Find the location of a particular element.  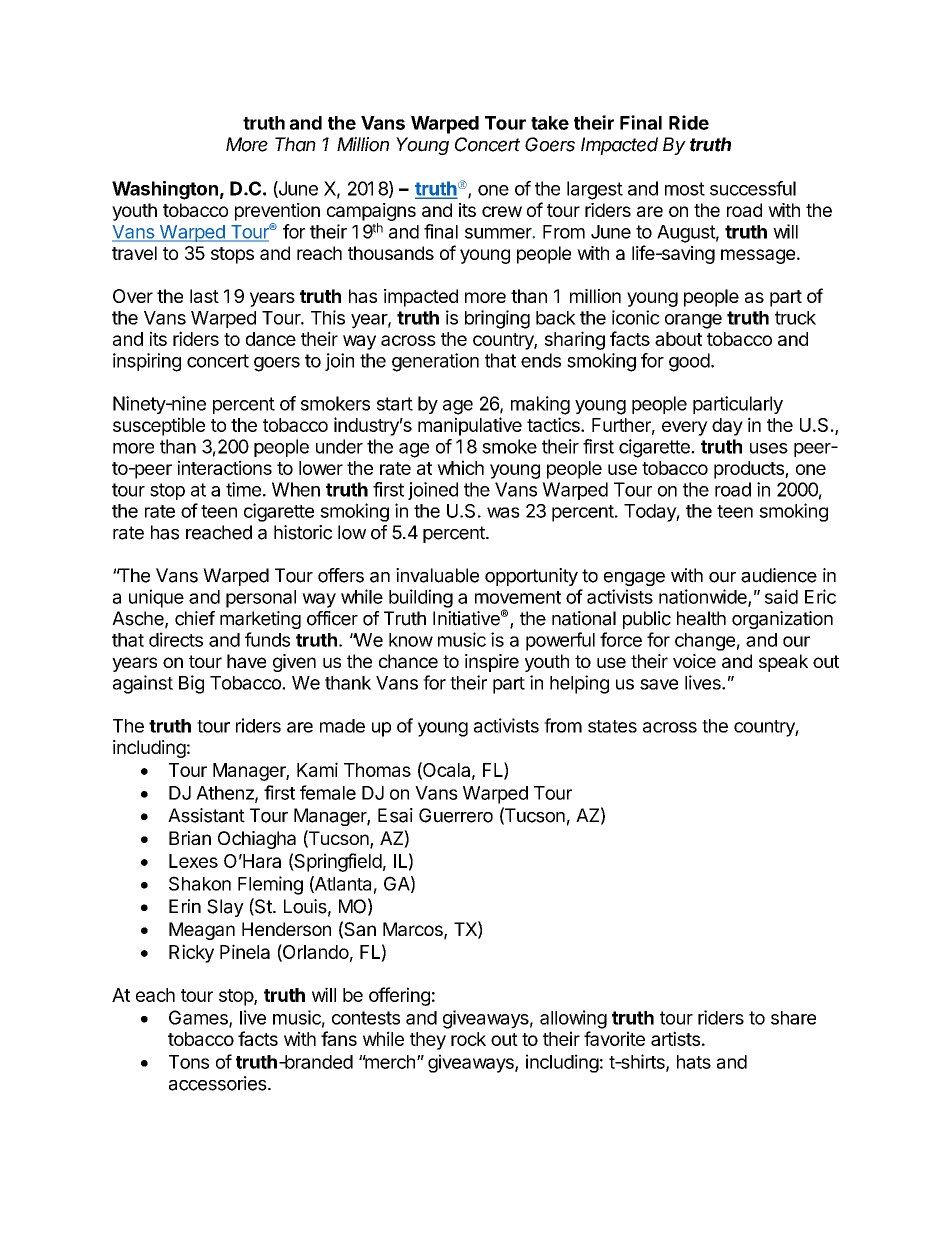

hats is located at coordinates (694, 1062).
